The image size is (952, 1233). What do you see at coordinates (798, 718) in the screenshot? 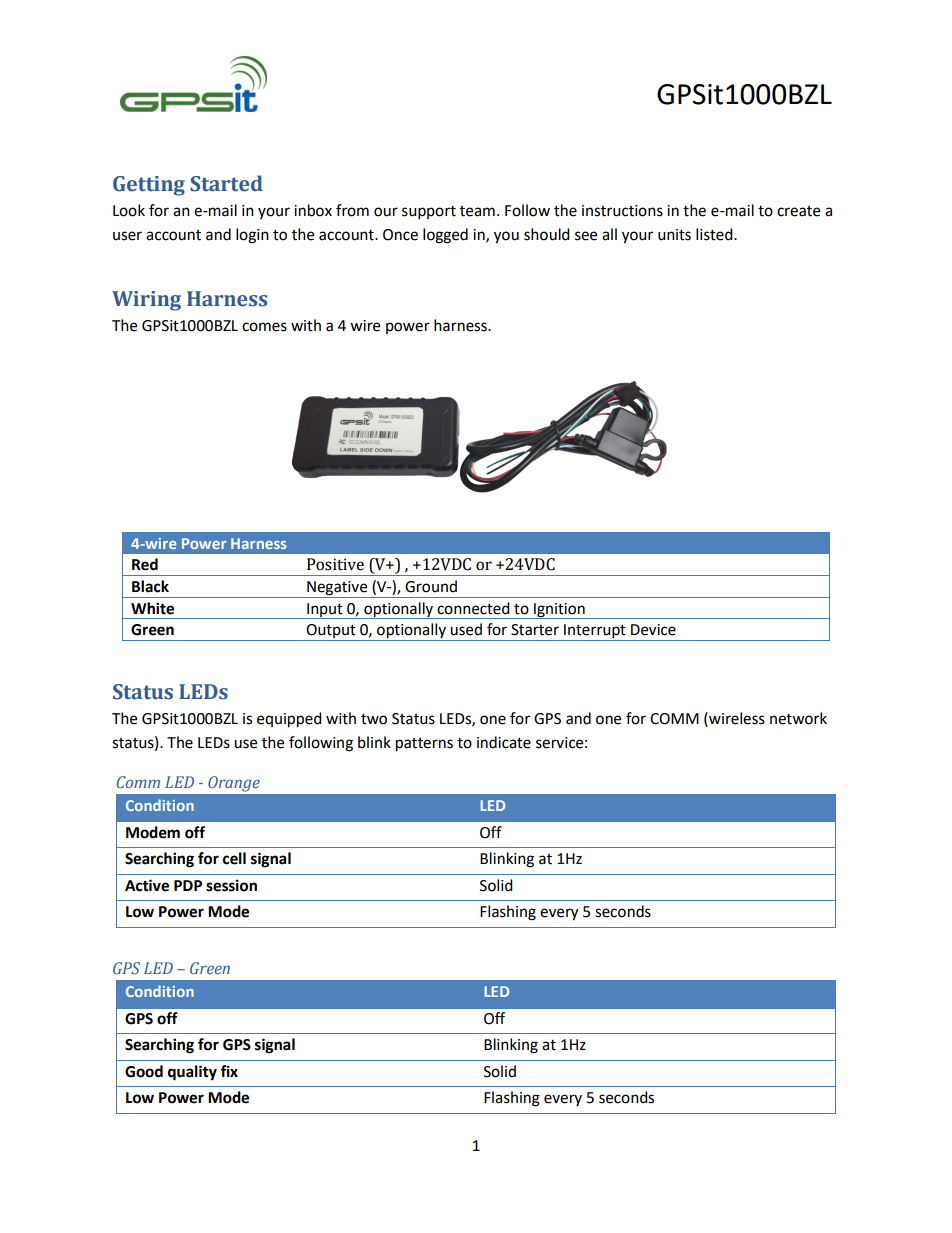
I see `network` at bounding box center [798, 718].
